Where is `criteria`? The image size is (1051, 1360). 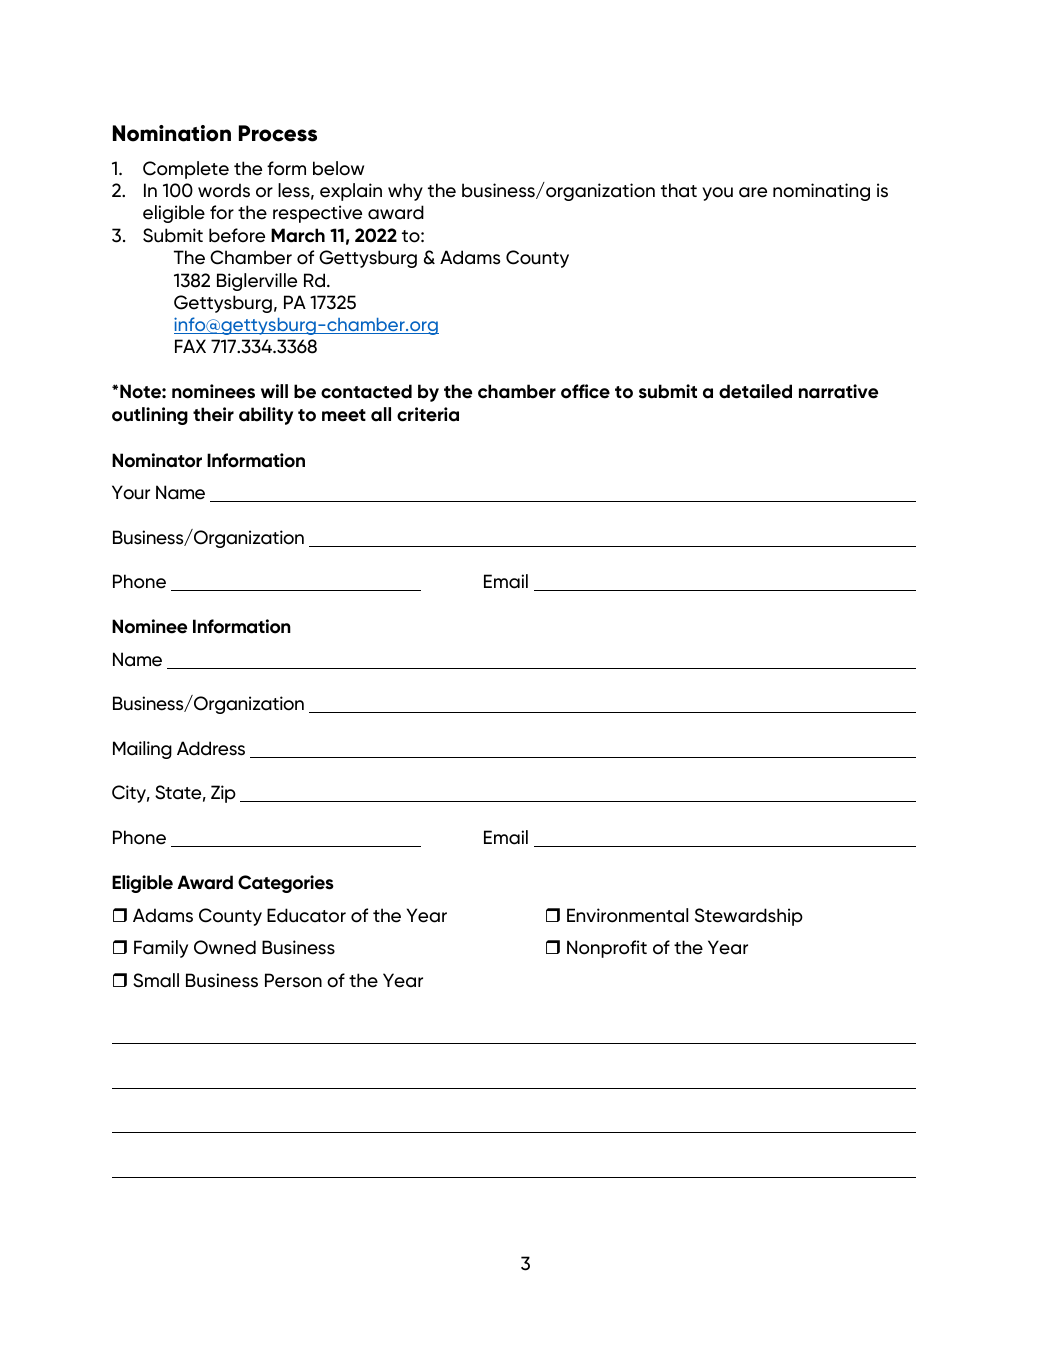 criteria is located at coordinates (428, 414).
